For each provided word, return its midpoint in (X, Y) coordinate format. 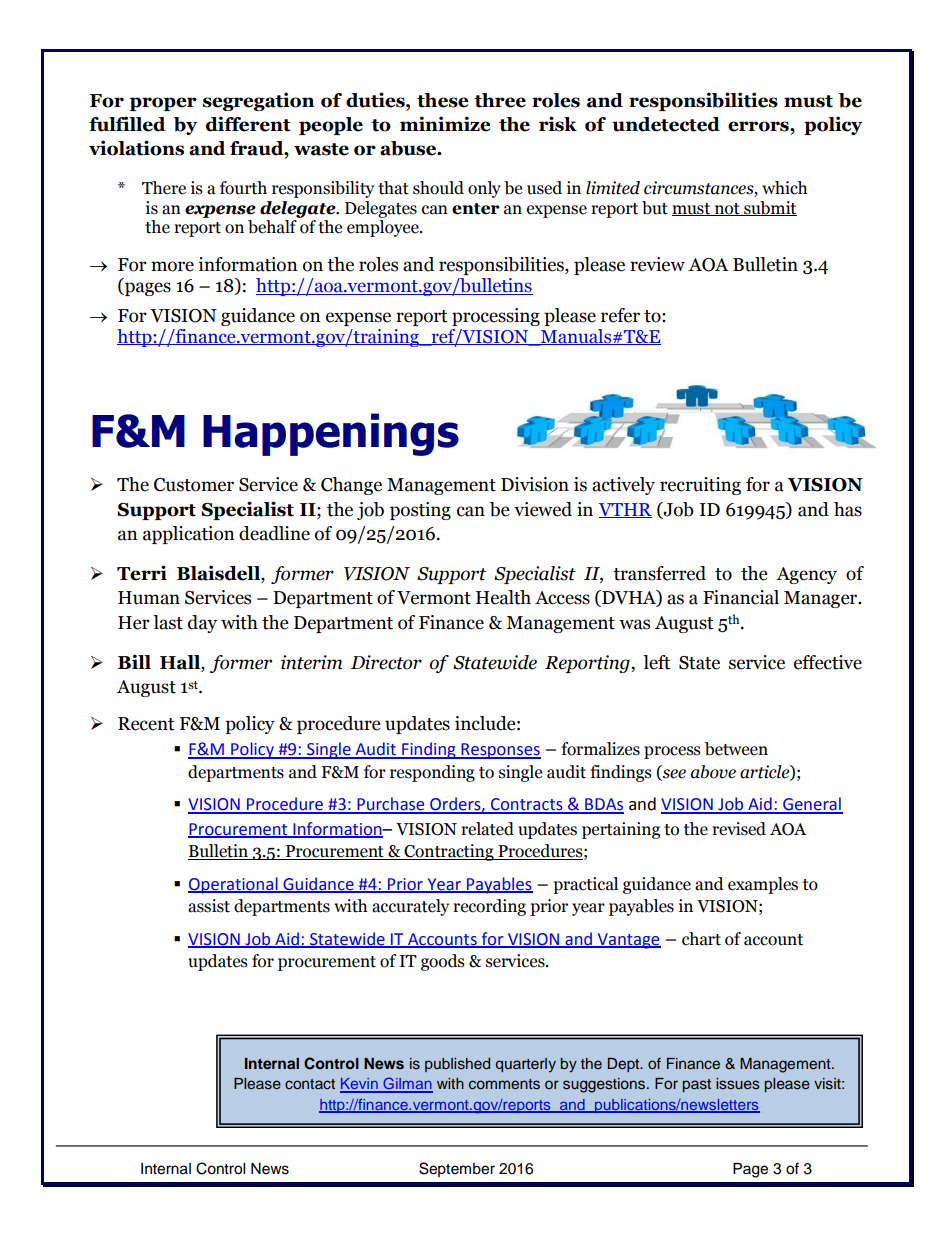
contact (310, 1084)
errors (759, 126)
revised (739, 829)
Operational (234, 885)
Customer (194, 485)
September (457, 1169)
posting (420, 511)
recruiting (700, 486)
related (487, 829)
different (248, 124)
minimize (445, 124)
